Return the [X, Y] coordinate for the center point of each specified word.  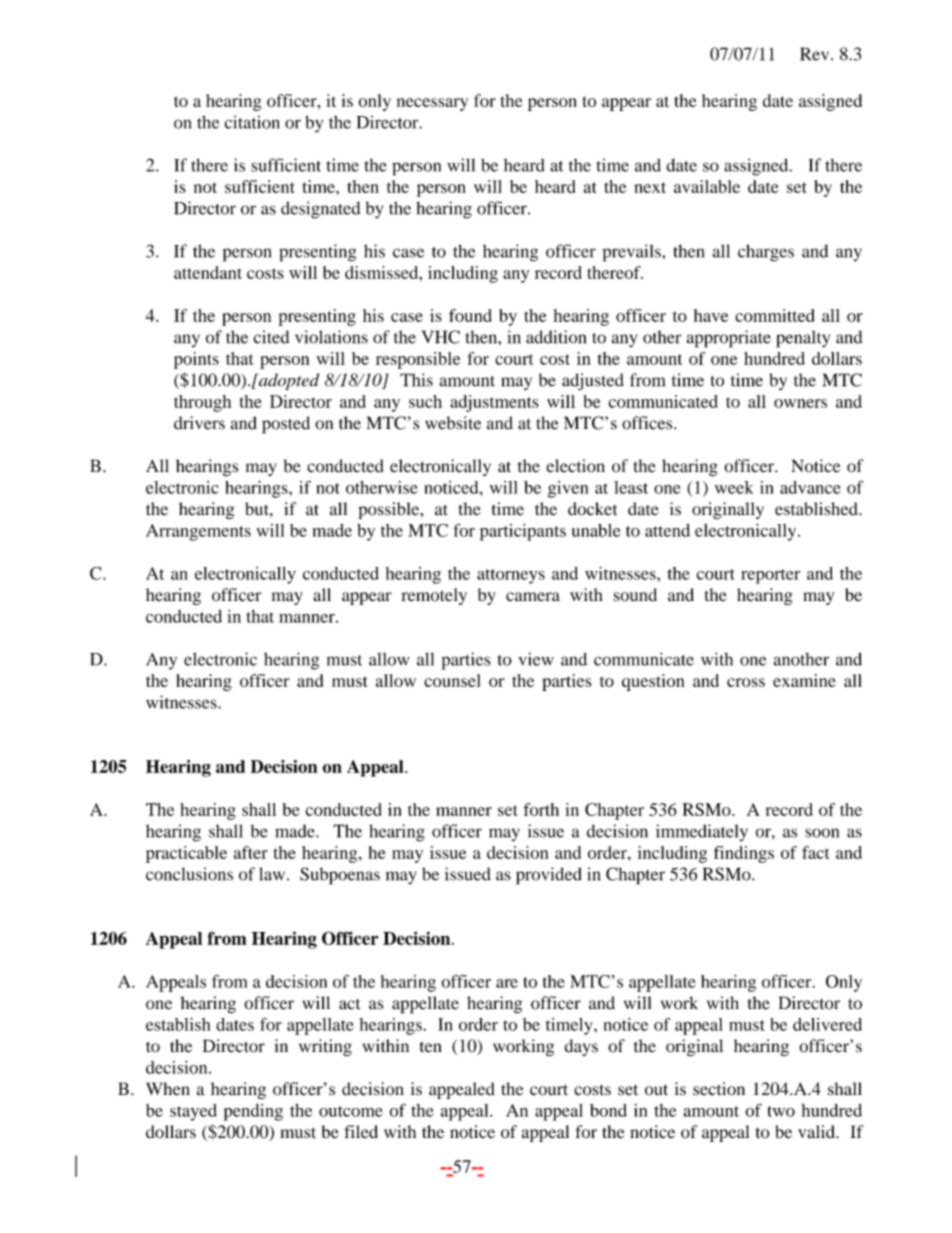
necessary [432, 104]
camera [533, 596]
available [707, 186]
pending [253, 1112]
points [196, 360]
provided [549, 876]
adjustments [494, 403]
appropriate [728, 339]
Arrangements [198, 532]
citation [252, 122]
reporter [770, 576]
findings [744, 854]
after [251, 852]
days [581, 1047]
